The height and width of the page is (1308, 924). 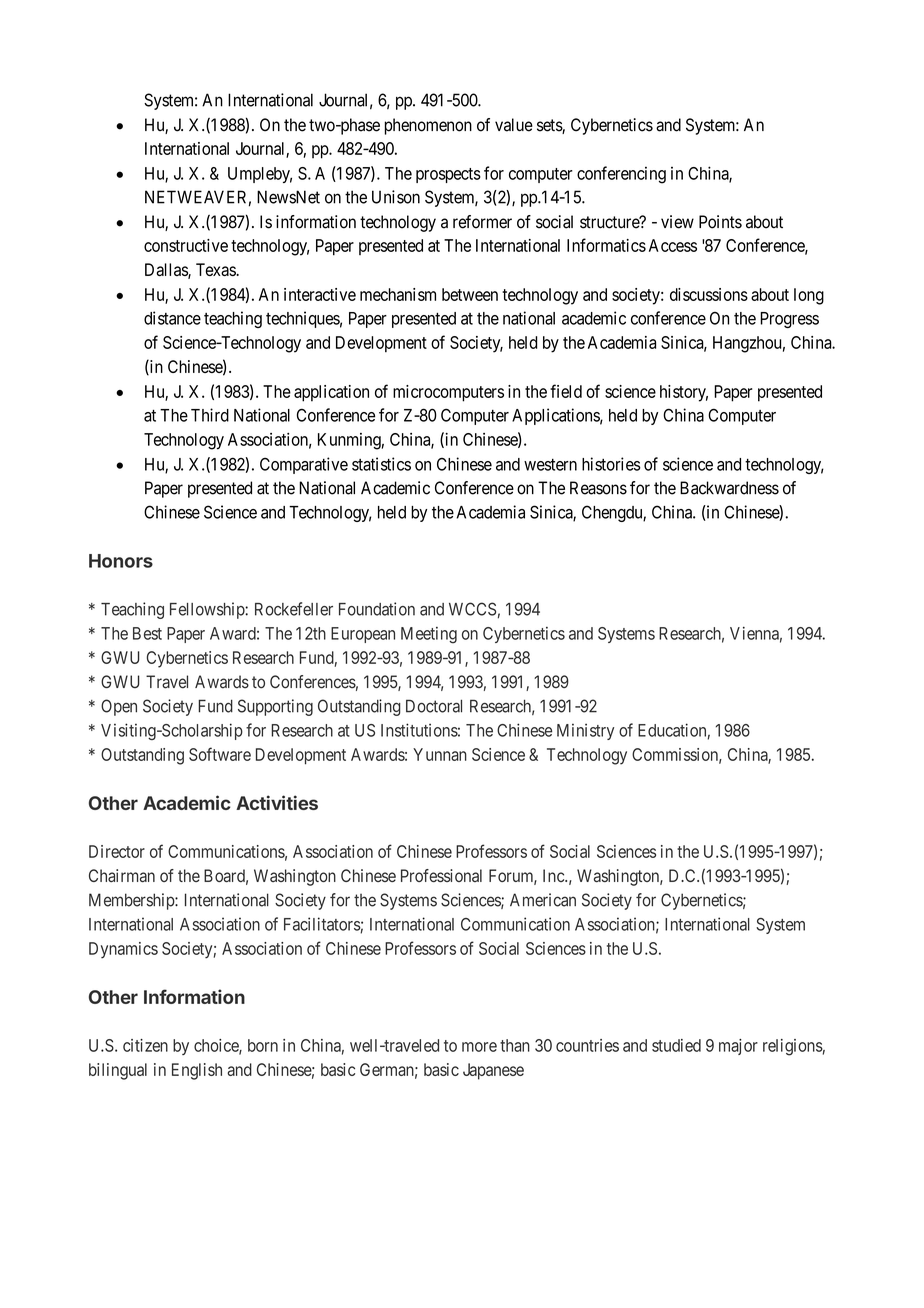 I want to click on constructive, so click(x=186, y=245).
